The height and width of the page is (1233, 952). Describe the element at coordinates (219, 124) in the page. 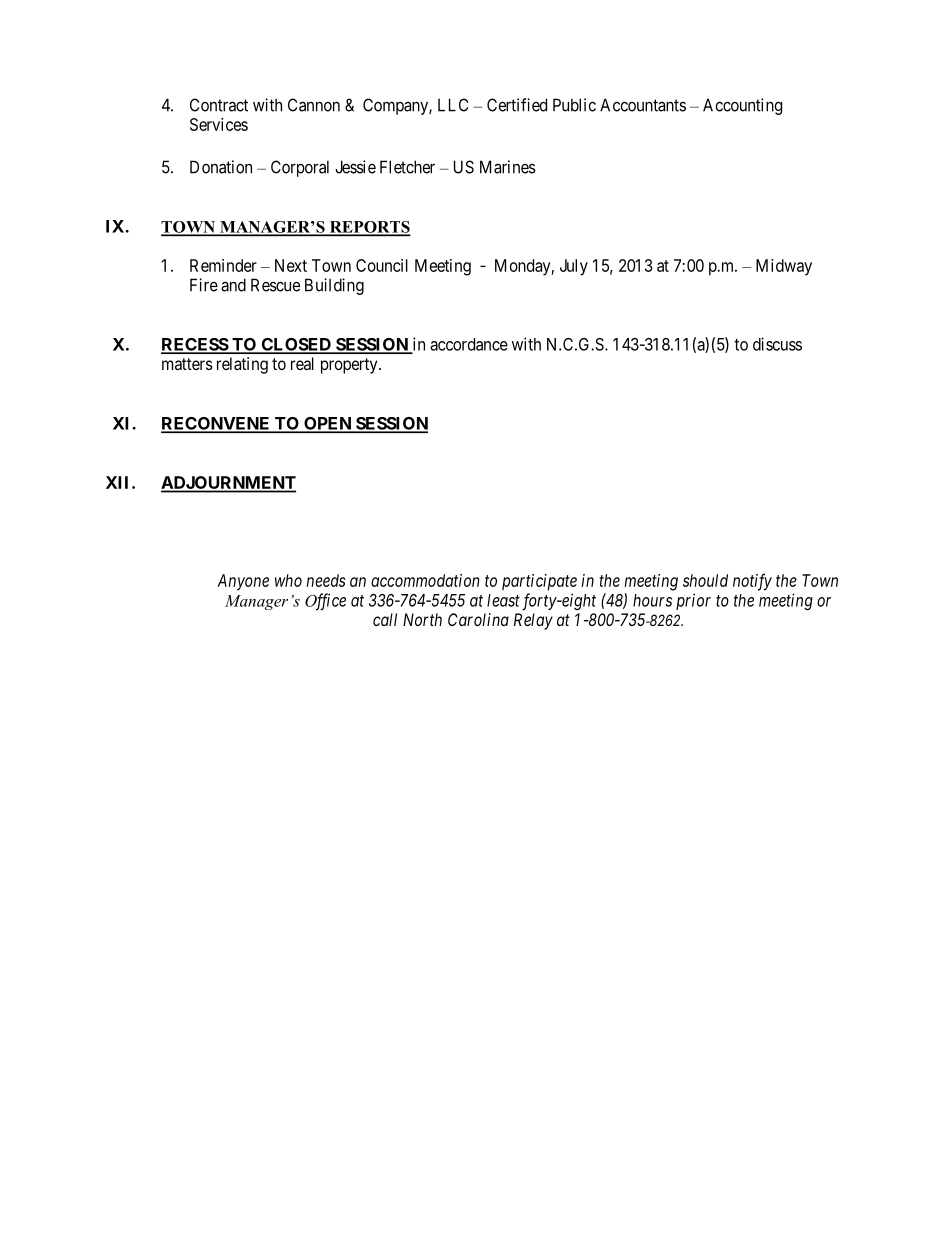

I see `Services` at that location.
